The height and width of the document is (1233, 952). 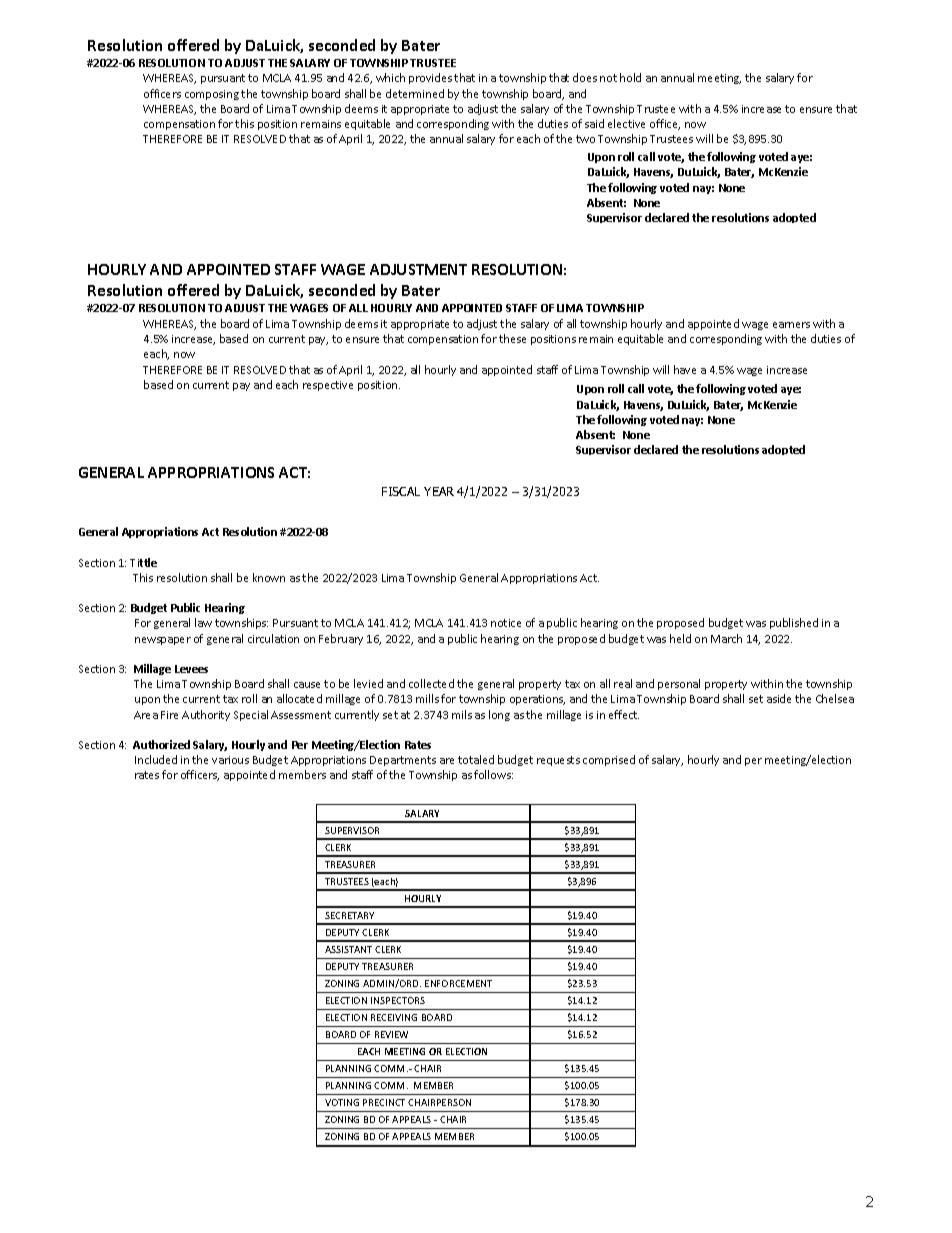 I want to click on various, so click(x=230, y=760).
